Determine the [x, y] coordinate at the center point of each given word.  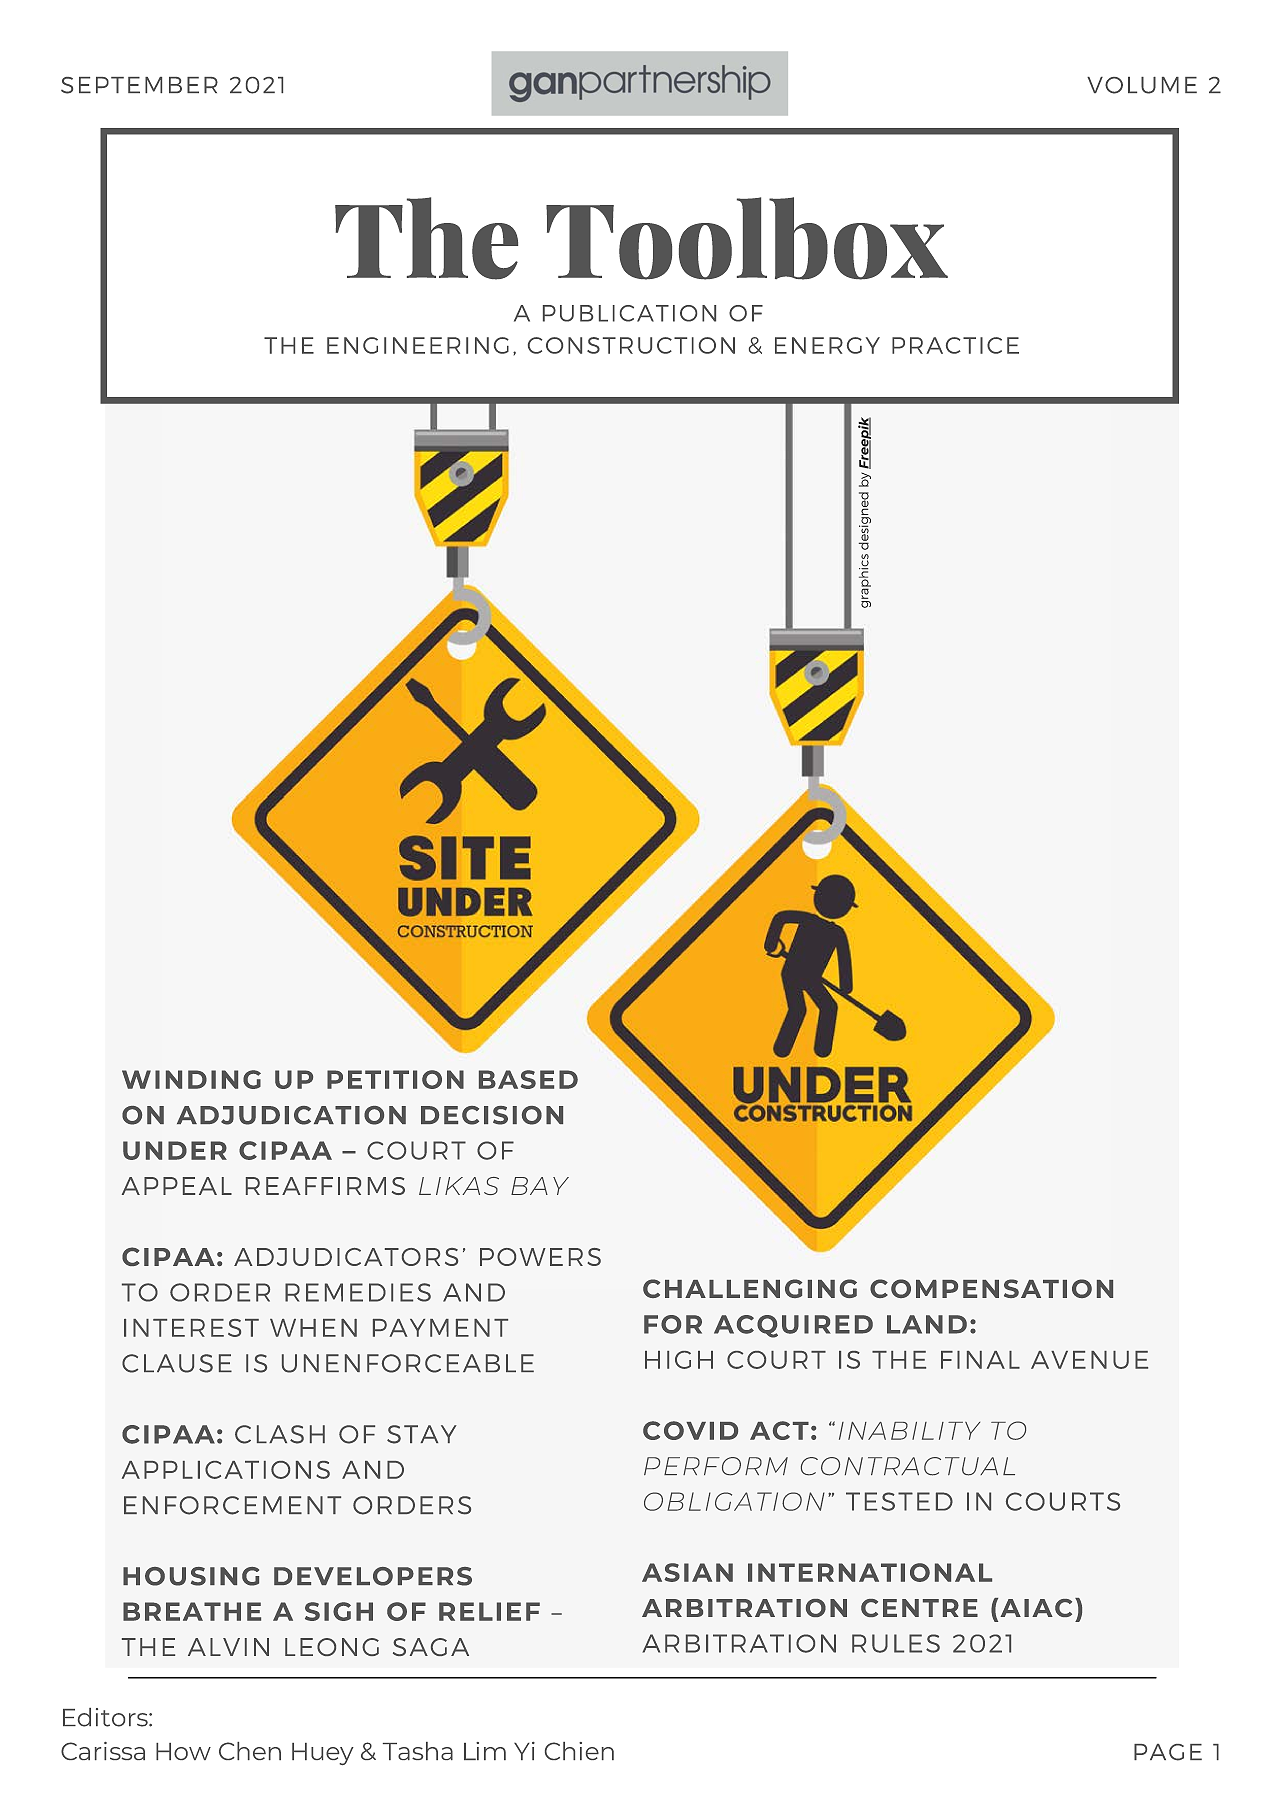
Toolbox [747, 238]
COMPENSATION [991, 1288]
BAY [540, 1186]
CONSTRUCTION [631, 345]
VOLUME [1142, 85]
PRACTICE [955, 345]
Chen [250, 1751]
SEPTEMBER [139, 85]
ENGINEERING [418, 345]
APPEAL [177, 1186]
